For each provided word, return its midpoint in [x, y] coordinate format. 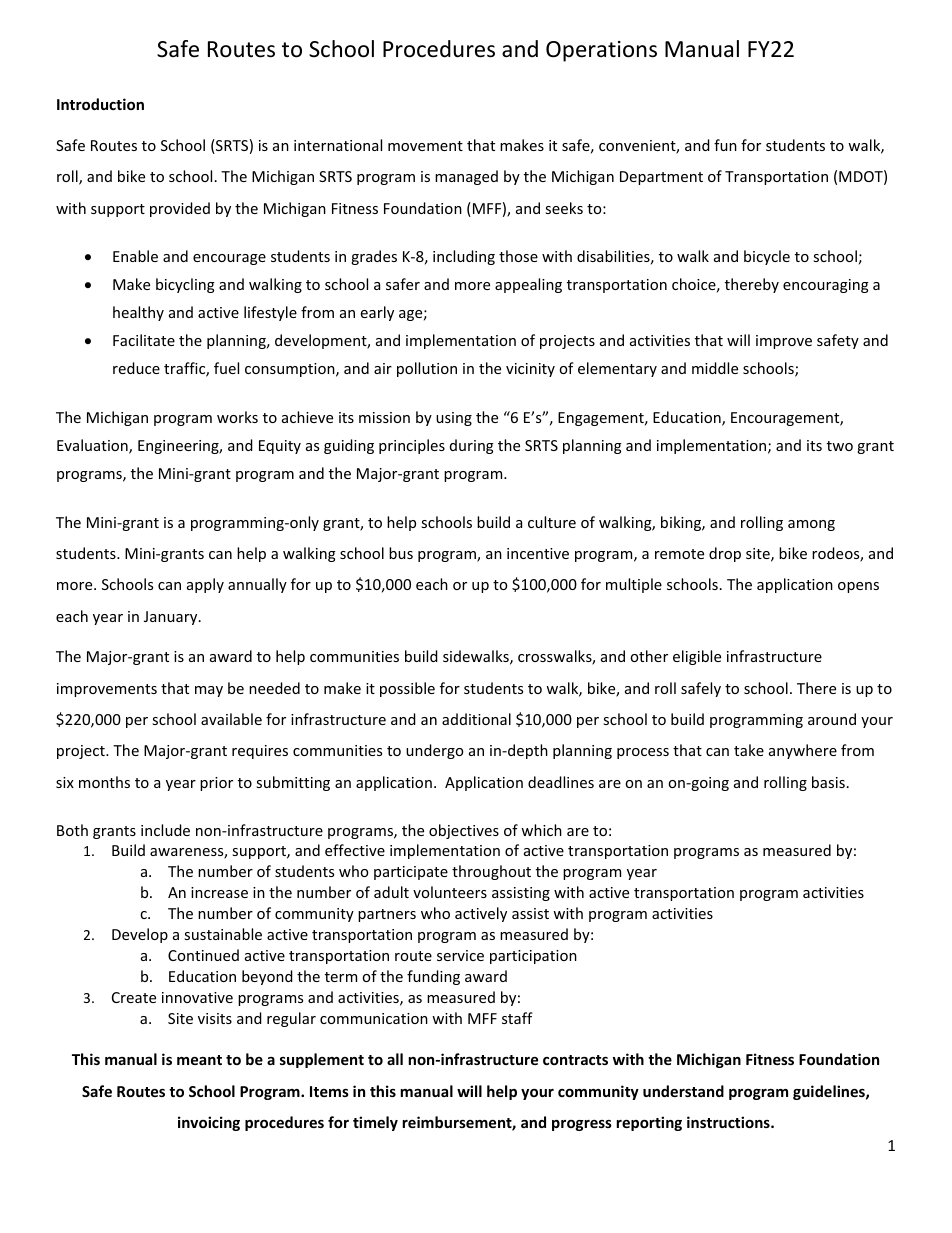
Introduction [100, 104]
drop [725, 554]
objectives [464, 831]
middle [715, 368]
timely [375, 1123]
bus [401, 553]
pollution [427, 369]
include [165, 830]
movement [425, 146]
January [172, 618]
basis [828, 782]
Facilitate [144, 340]
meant [199, 1060]
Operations [601, 51]
